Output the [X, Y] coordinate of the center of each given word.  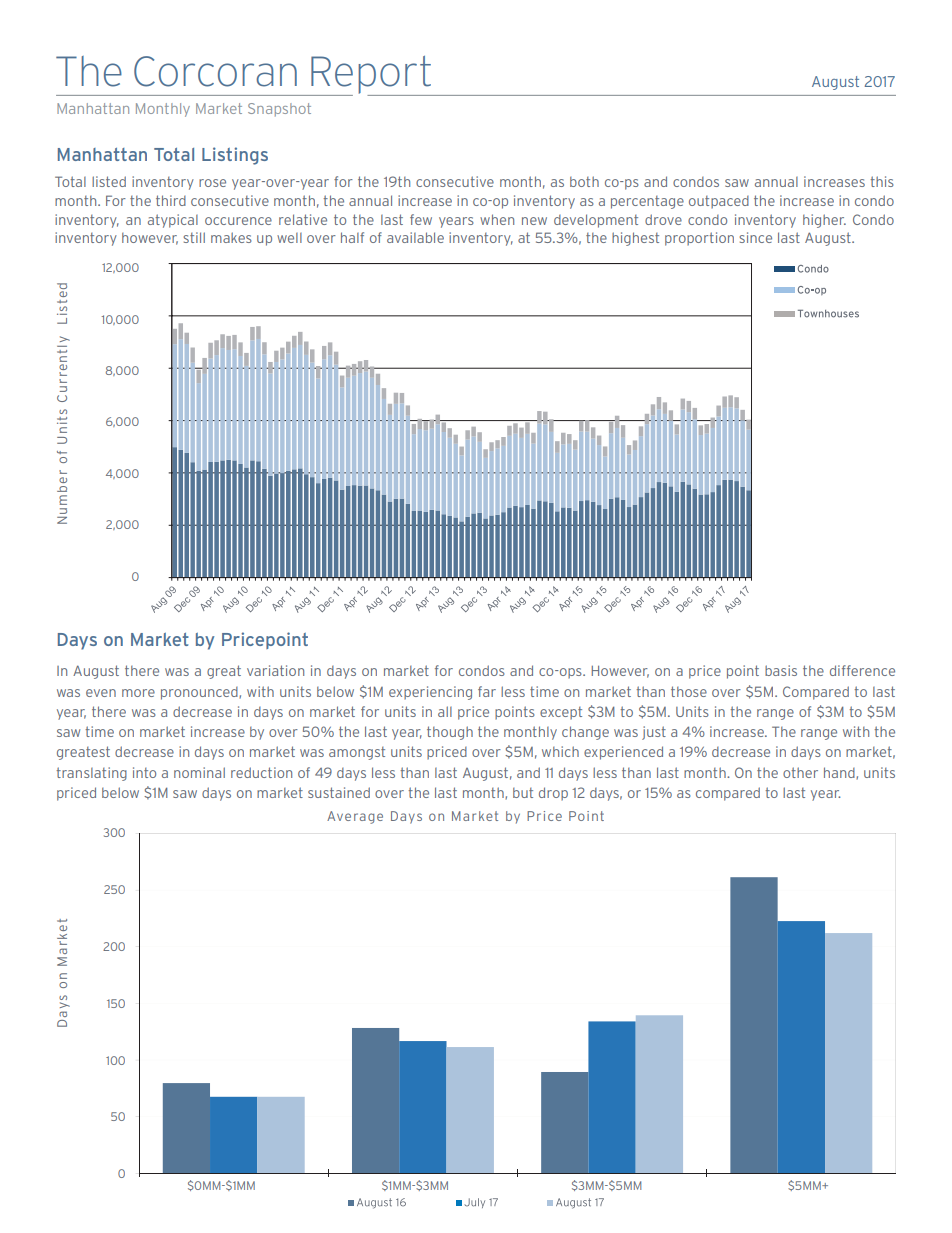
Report [371, 76]
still [194, 237]
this [882, 181]
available [415, 237]
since [755, 237]
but [523, 793]
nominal [199, 772]
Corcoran [215, 71]
